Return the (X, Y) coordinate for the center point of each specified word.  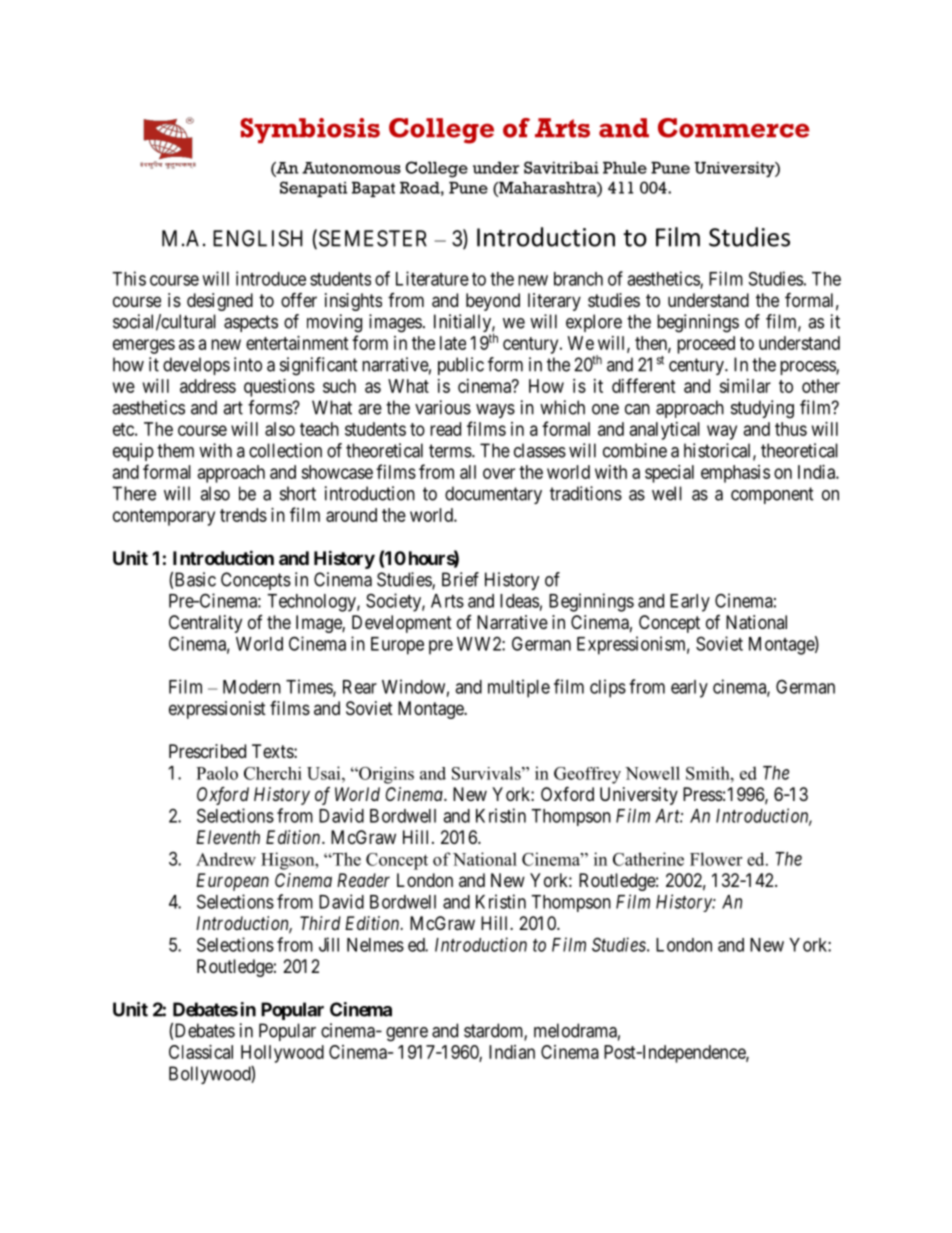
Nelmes (375, 945)
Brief (460, 579)
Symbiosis (310, 130)
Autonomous (351, 168)
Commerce (734, 128)
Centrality (205, 624)
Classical (201, 1052)
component (772, 495)
